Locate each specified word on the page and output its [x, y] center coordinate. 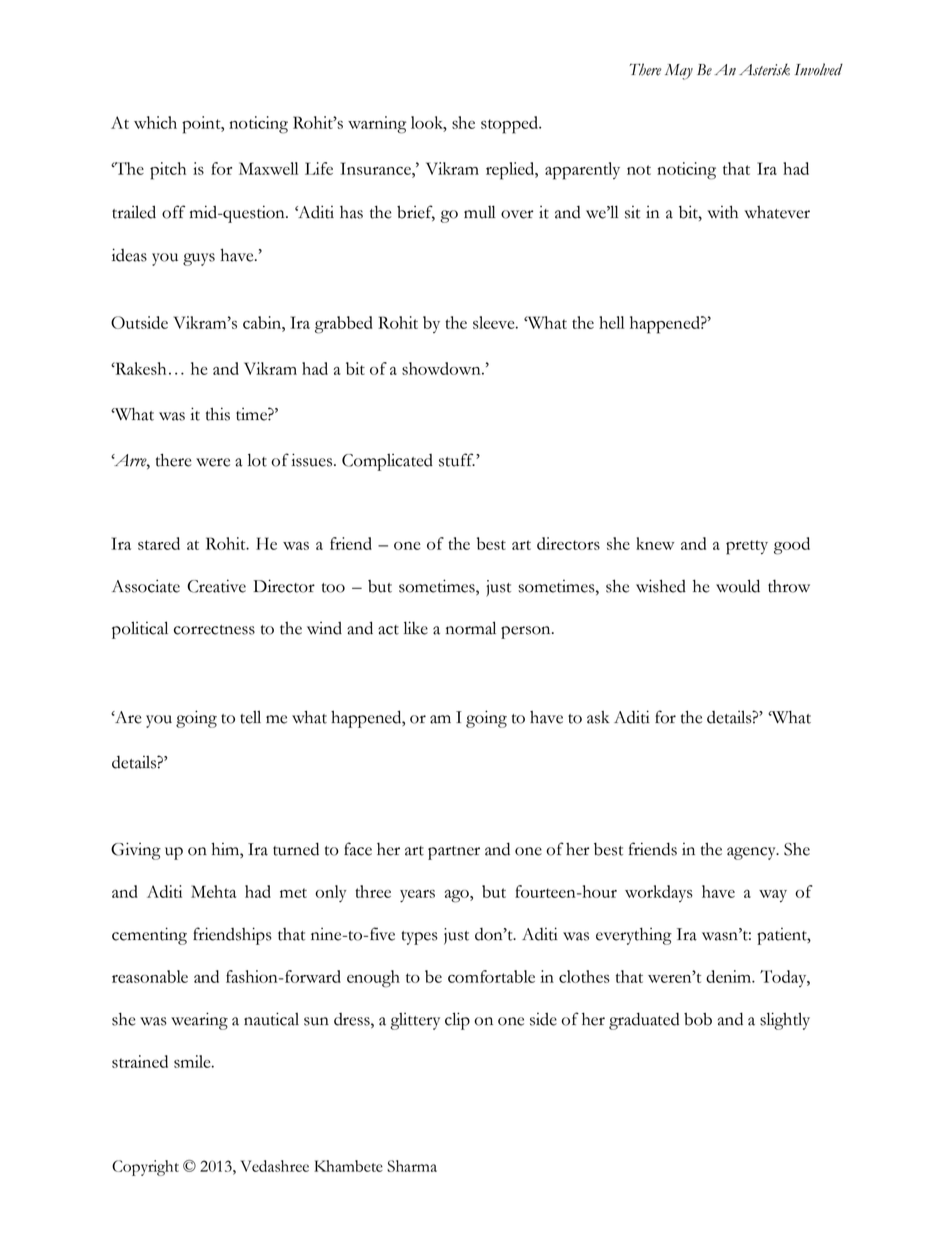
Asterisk [764, 69]
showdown [442, 368]
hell [611, 322]
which [155, 122]
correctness [214, 630]
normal [471, 628]
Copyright [145, 1168]
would [738, 586]
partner [454, 853]
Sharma [412, 1166]
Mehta [213, 891]
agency [752, 853]
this [218, 414]
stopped [510, 125]
